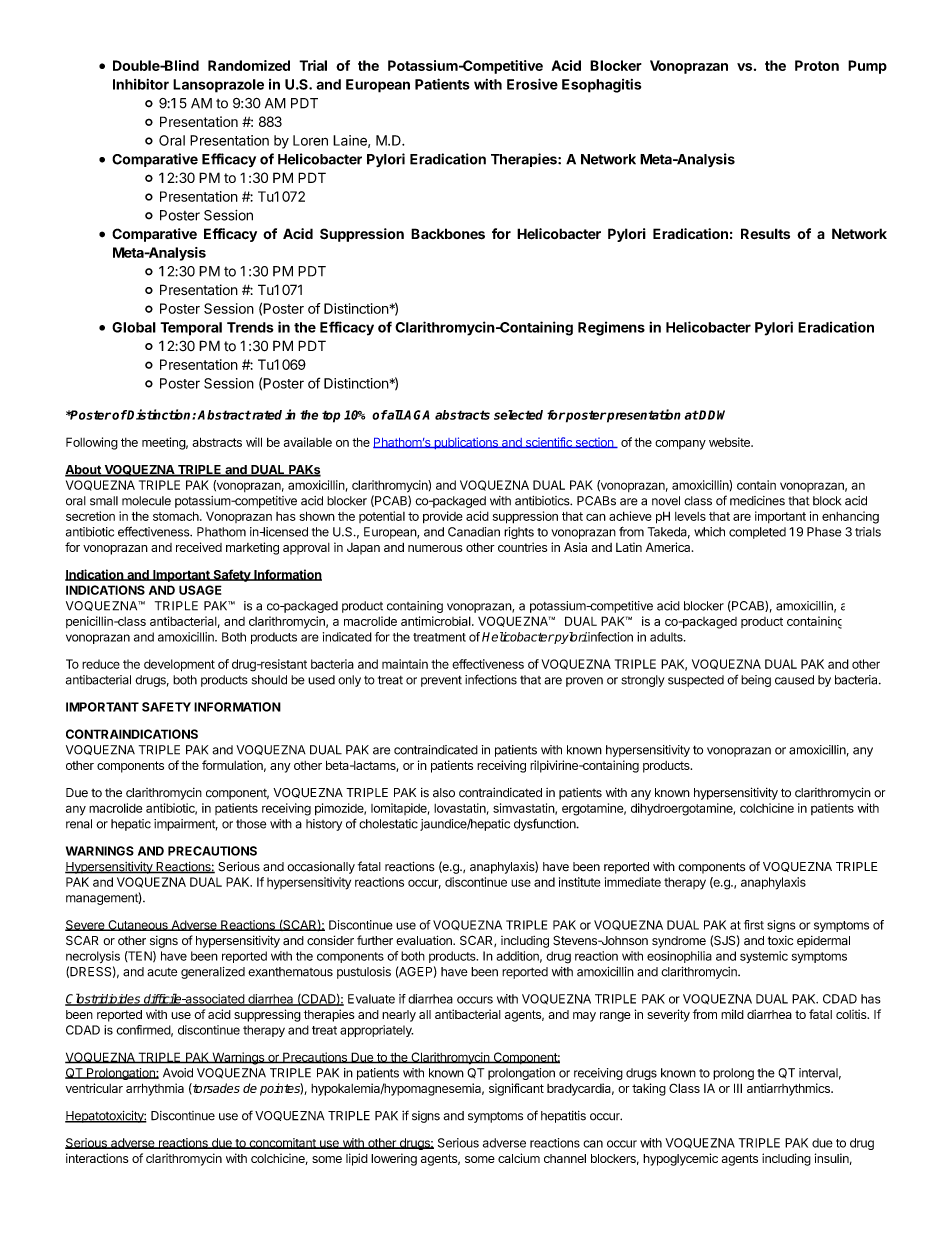 The image size is (952, 1233). I want to click on Inhibitor, so click(141, 84).
